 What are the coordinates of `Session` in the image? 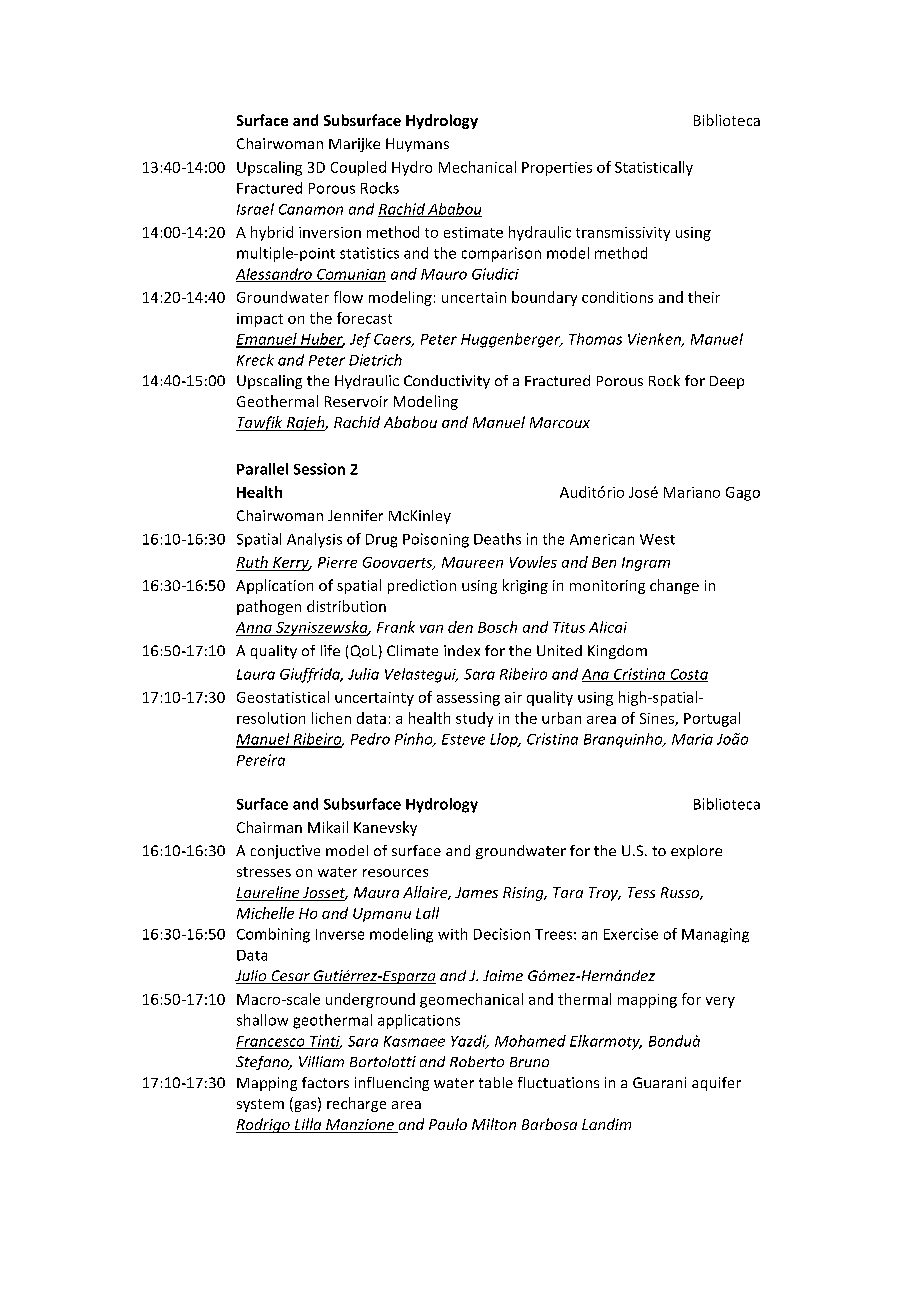 It's located at (319, 469).
